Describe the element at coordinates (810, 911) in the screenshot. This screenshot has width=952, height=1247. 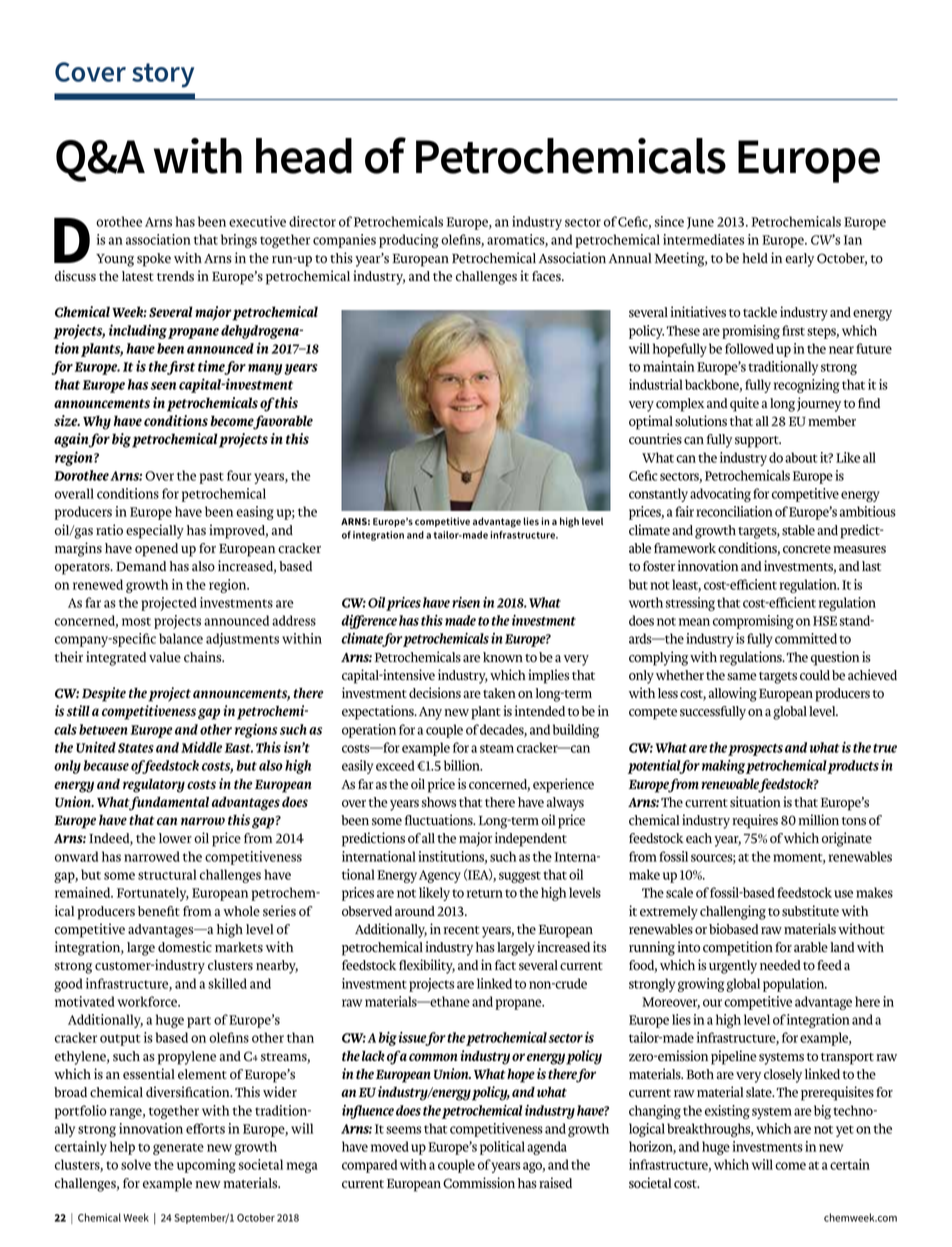
I see `substitute` at that location.
